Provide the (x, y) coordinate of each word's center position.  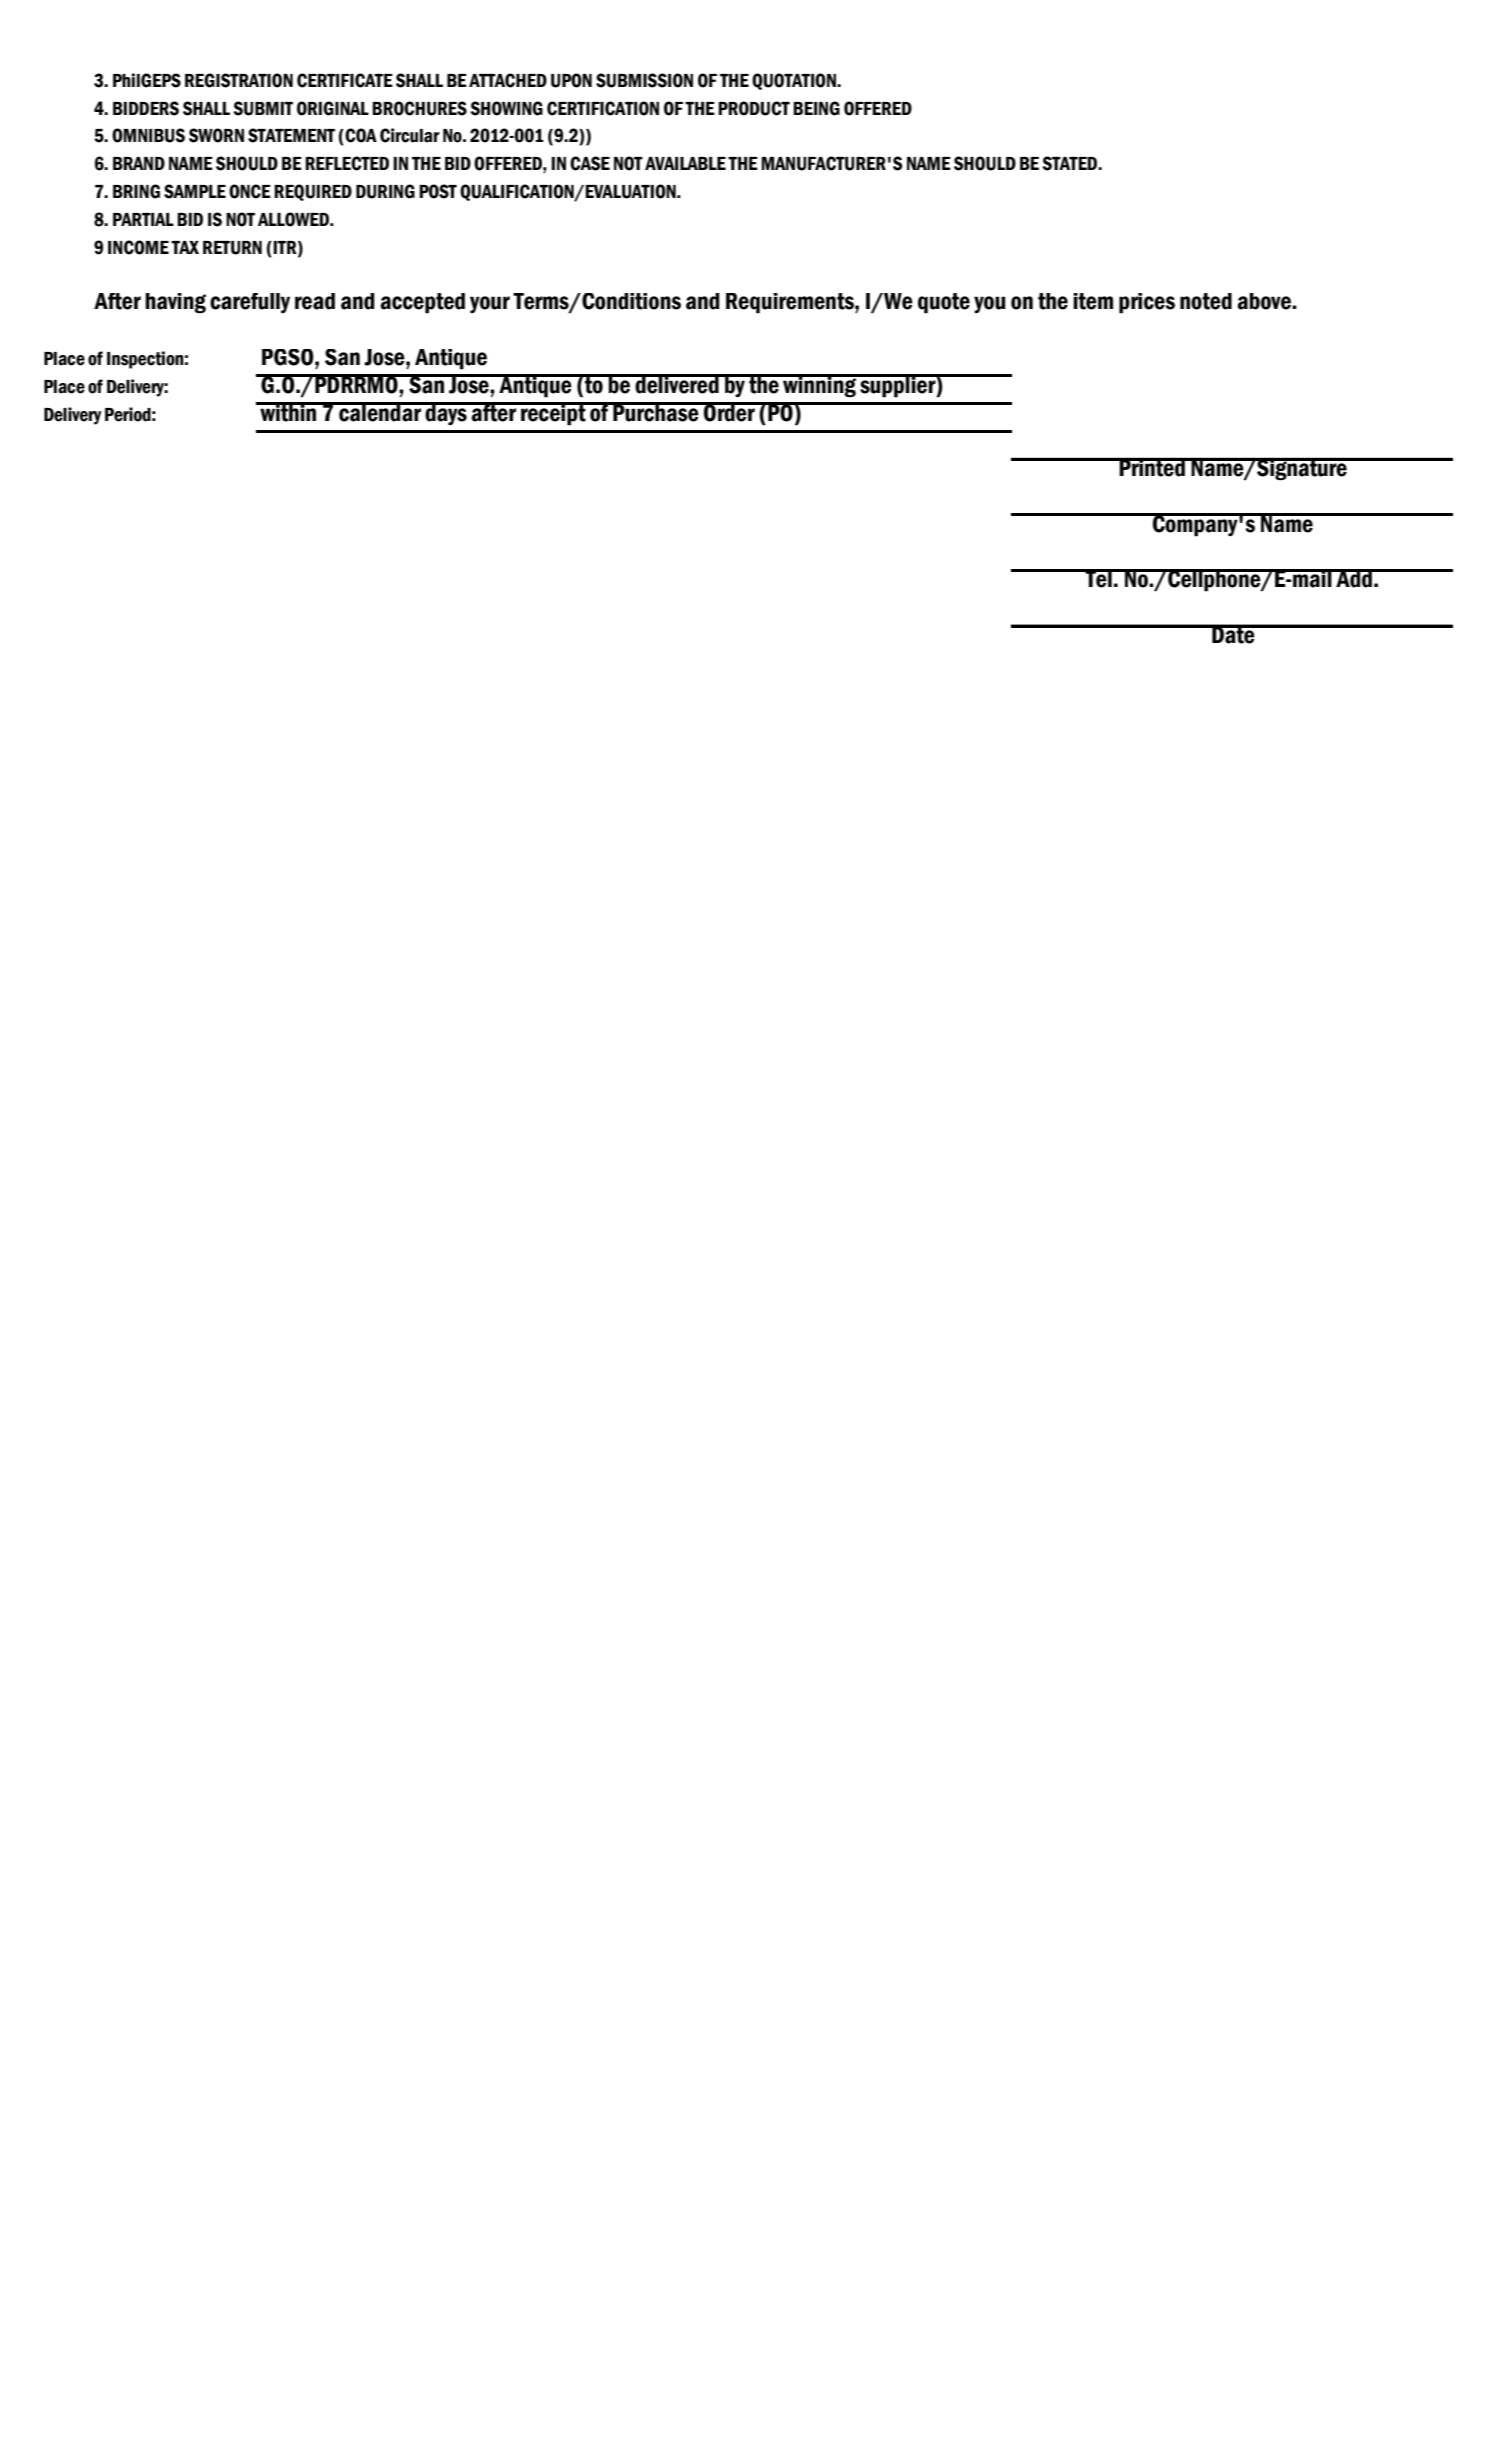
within (288, 412)
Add (1354, 578)
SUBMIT (263, 108)
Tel (1098, 578)
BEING (816, 108)
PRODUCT (754, 108)
